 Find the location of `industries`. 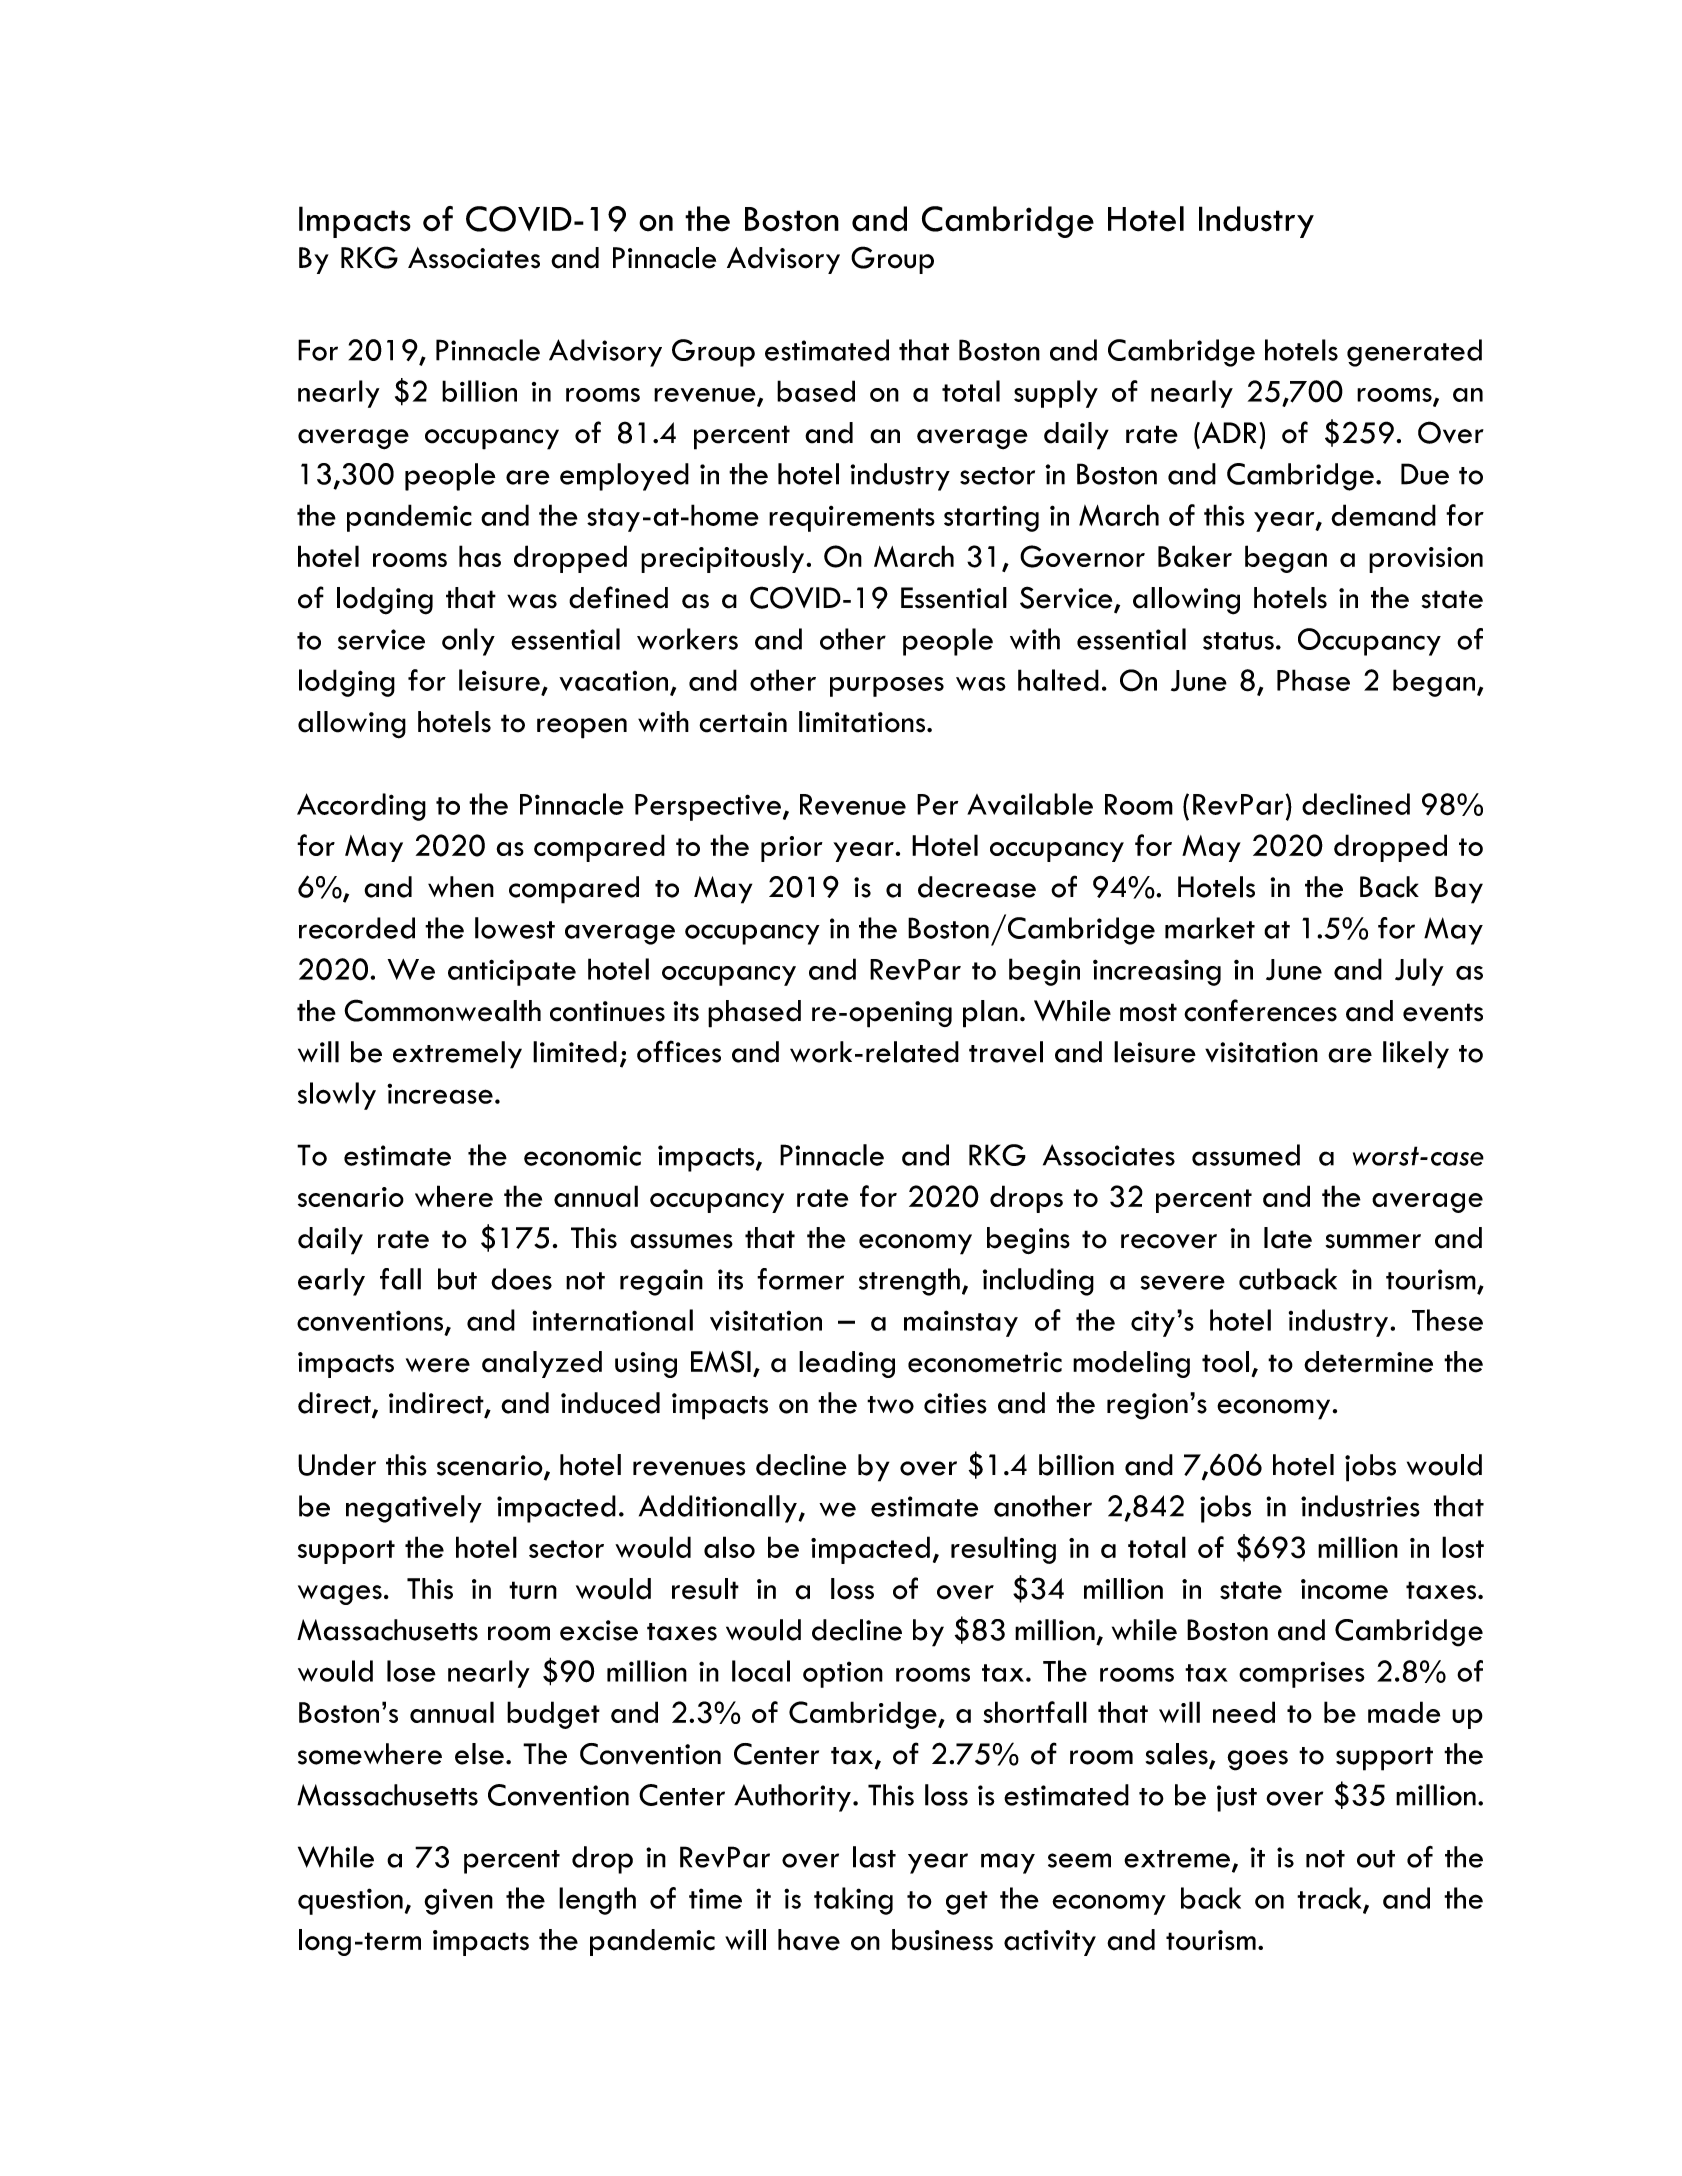

industries is located at coordinates (1360, 1506).
